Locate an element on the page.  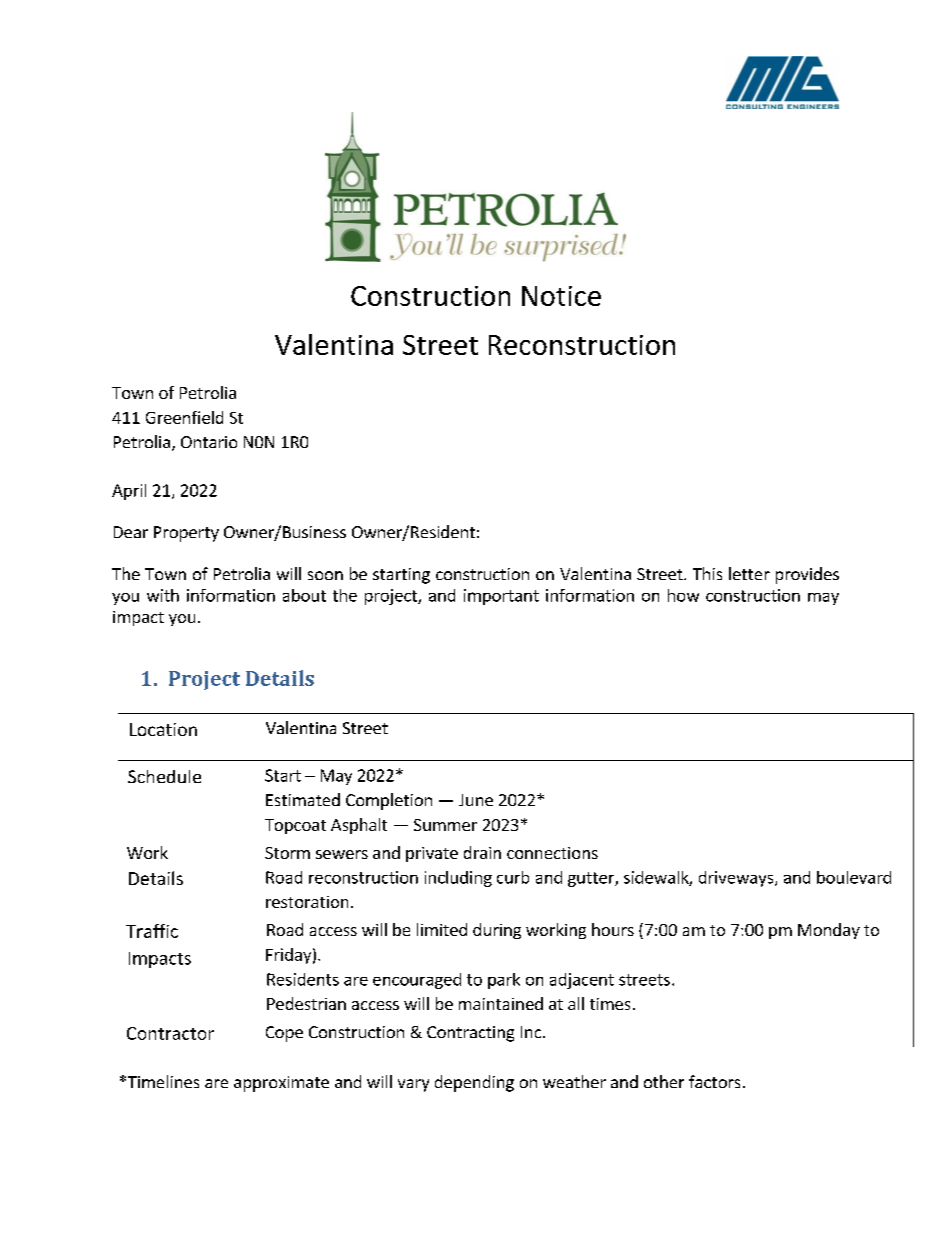
Location is located at coordinates (163, 729).
